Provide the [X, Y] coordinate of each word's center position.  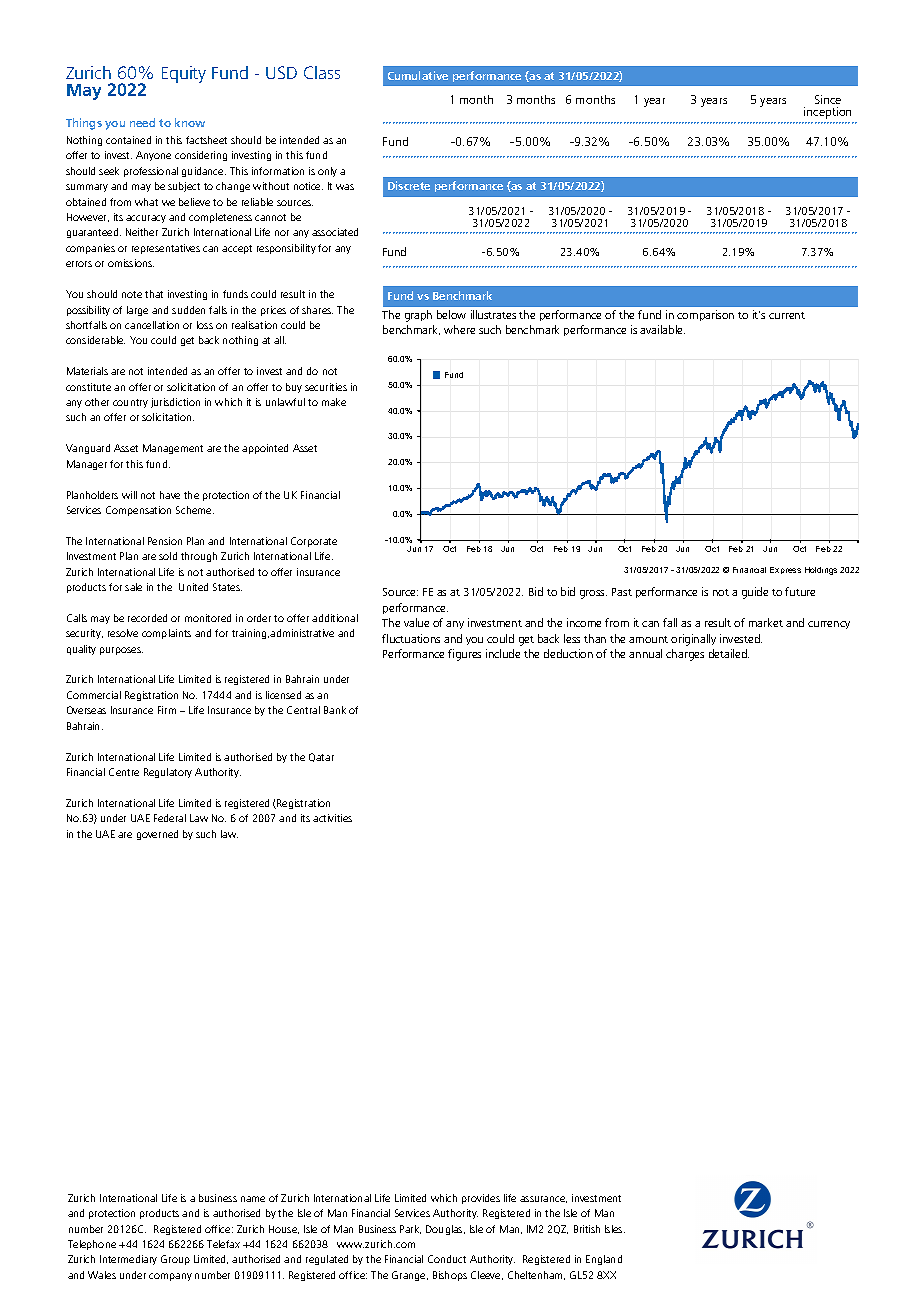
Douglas [445, 1230]
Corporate [314, 542]
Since [828, 99]
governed [157, 835]
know [190, 122]
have [170, 495]
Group [175, 1260]
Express [785, 570]
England [604, 1260]
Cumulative [418, 75]
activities [332, 818]
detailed [729, 653]
